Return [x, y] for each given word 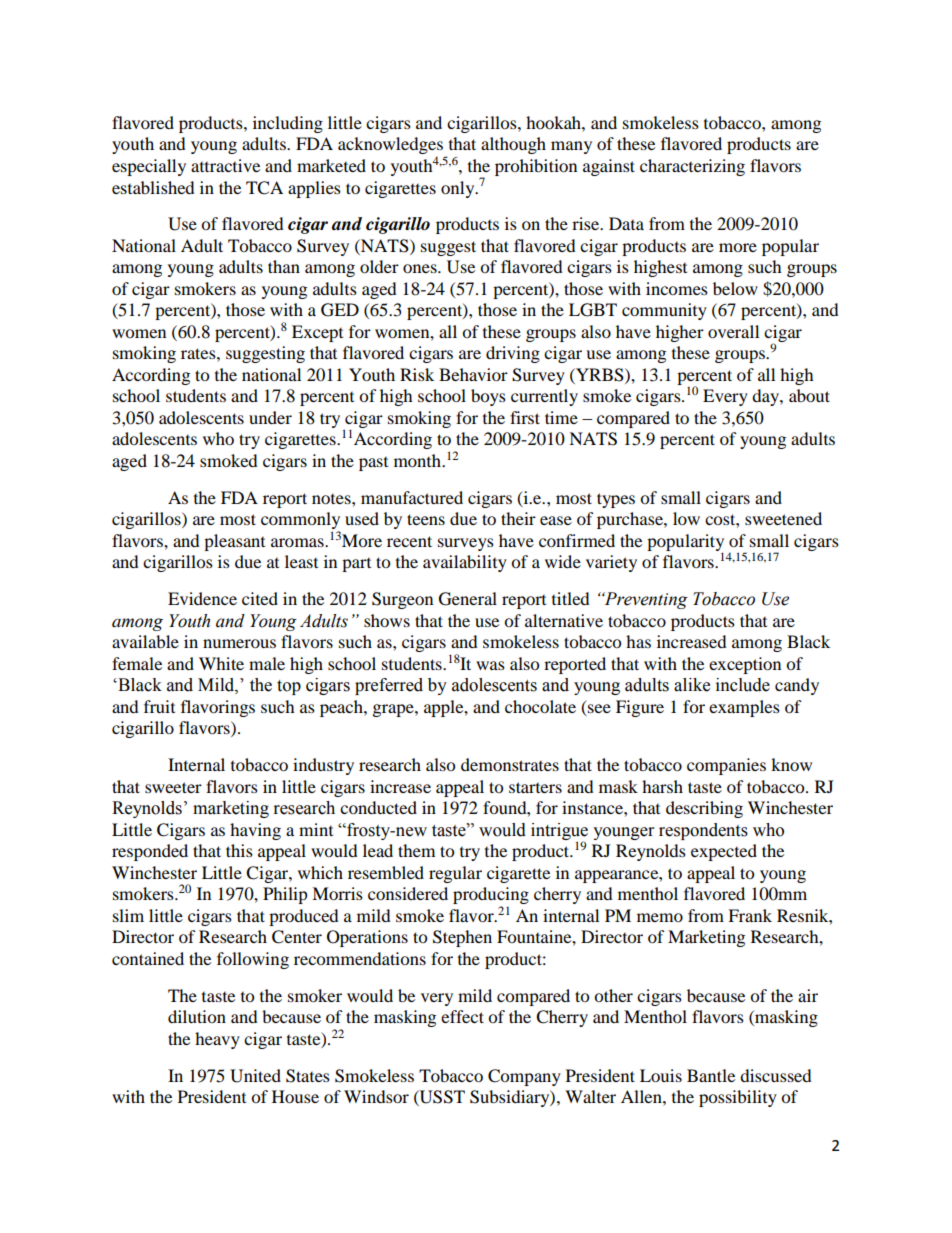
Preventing [645, 600]
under [270, 417]
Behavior [473, 374]
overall [733, 331]
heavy [217, 1040]
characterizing [692, 167]
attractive [225, 165]
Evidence [202, 598]
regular [455, 874]
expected [724, 852]
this [239, 850]
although [513, 145]
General [468, 599]
